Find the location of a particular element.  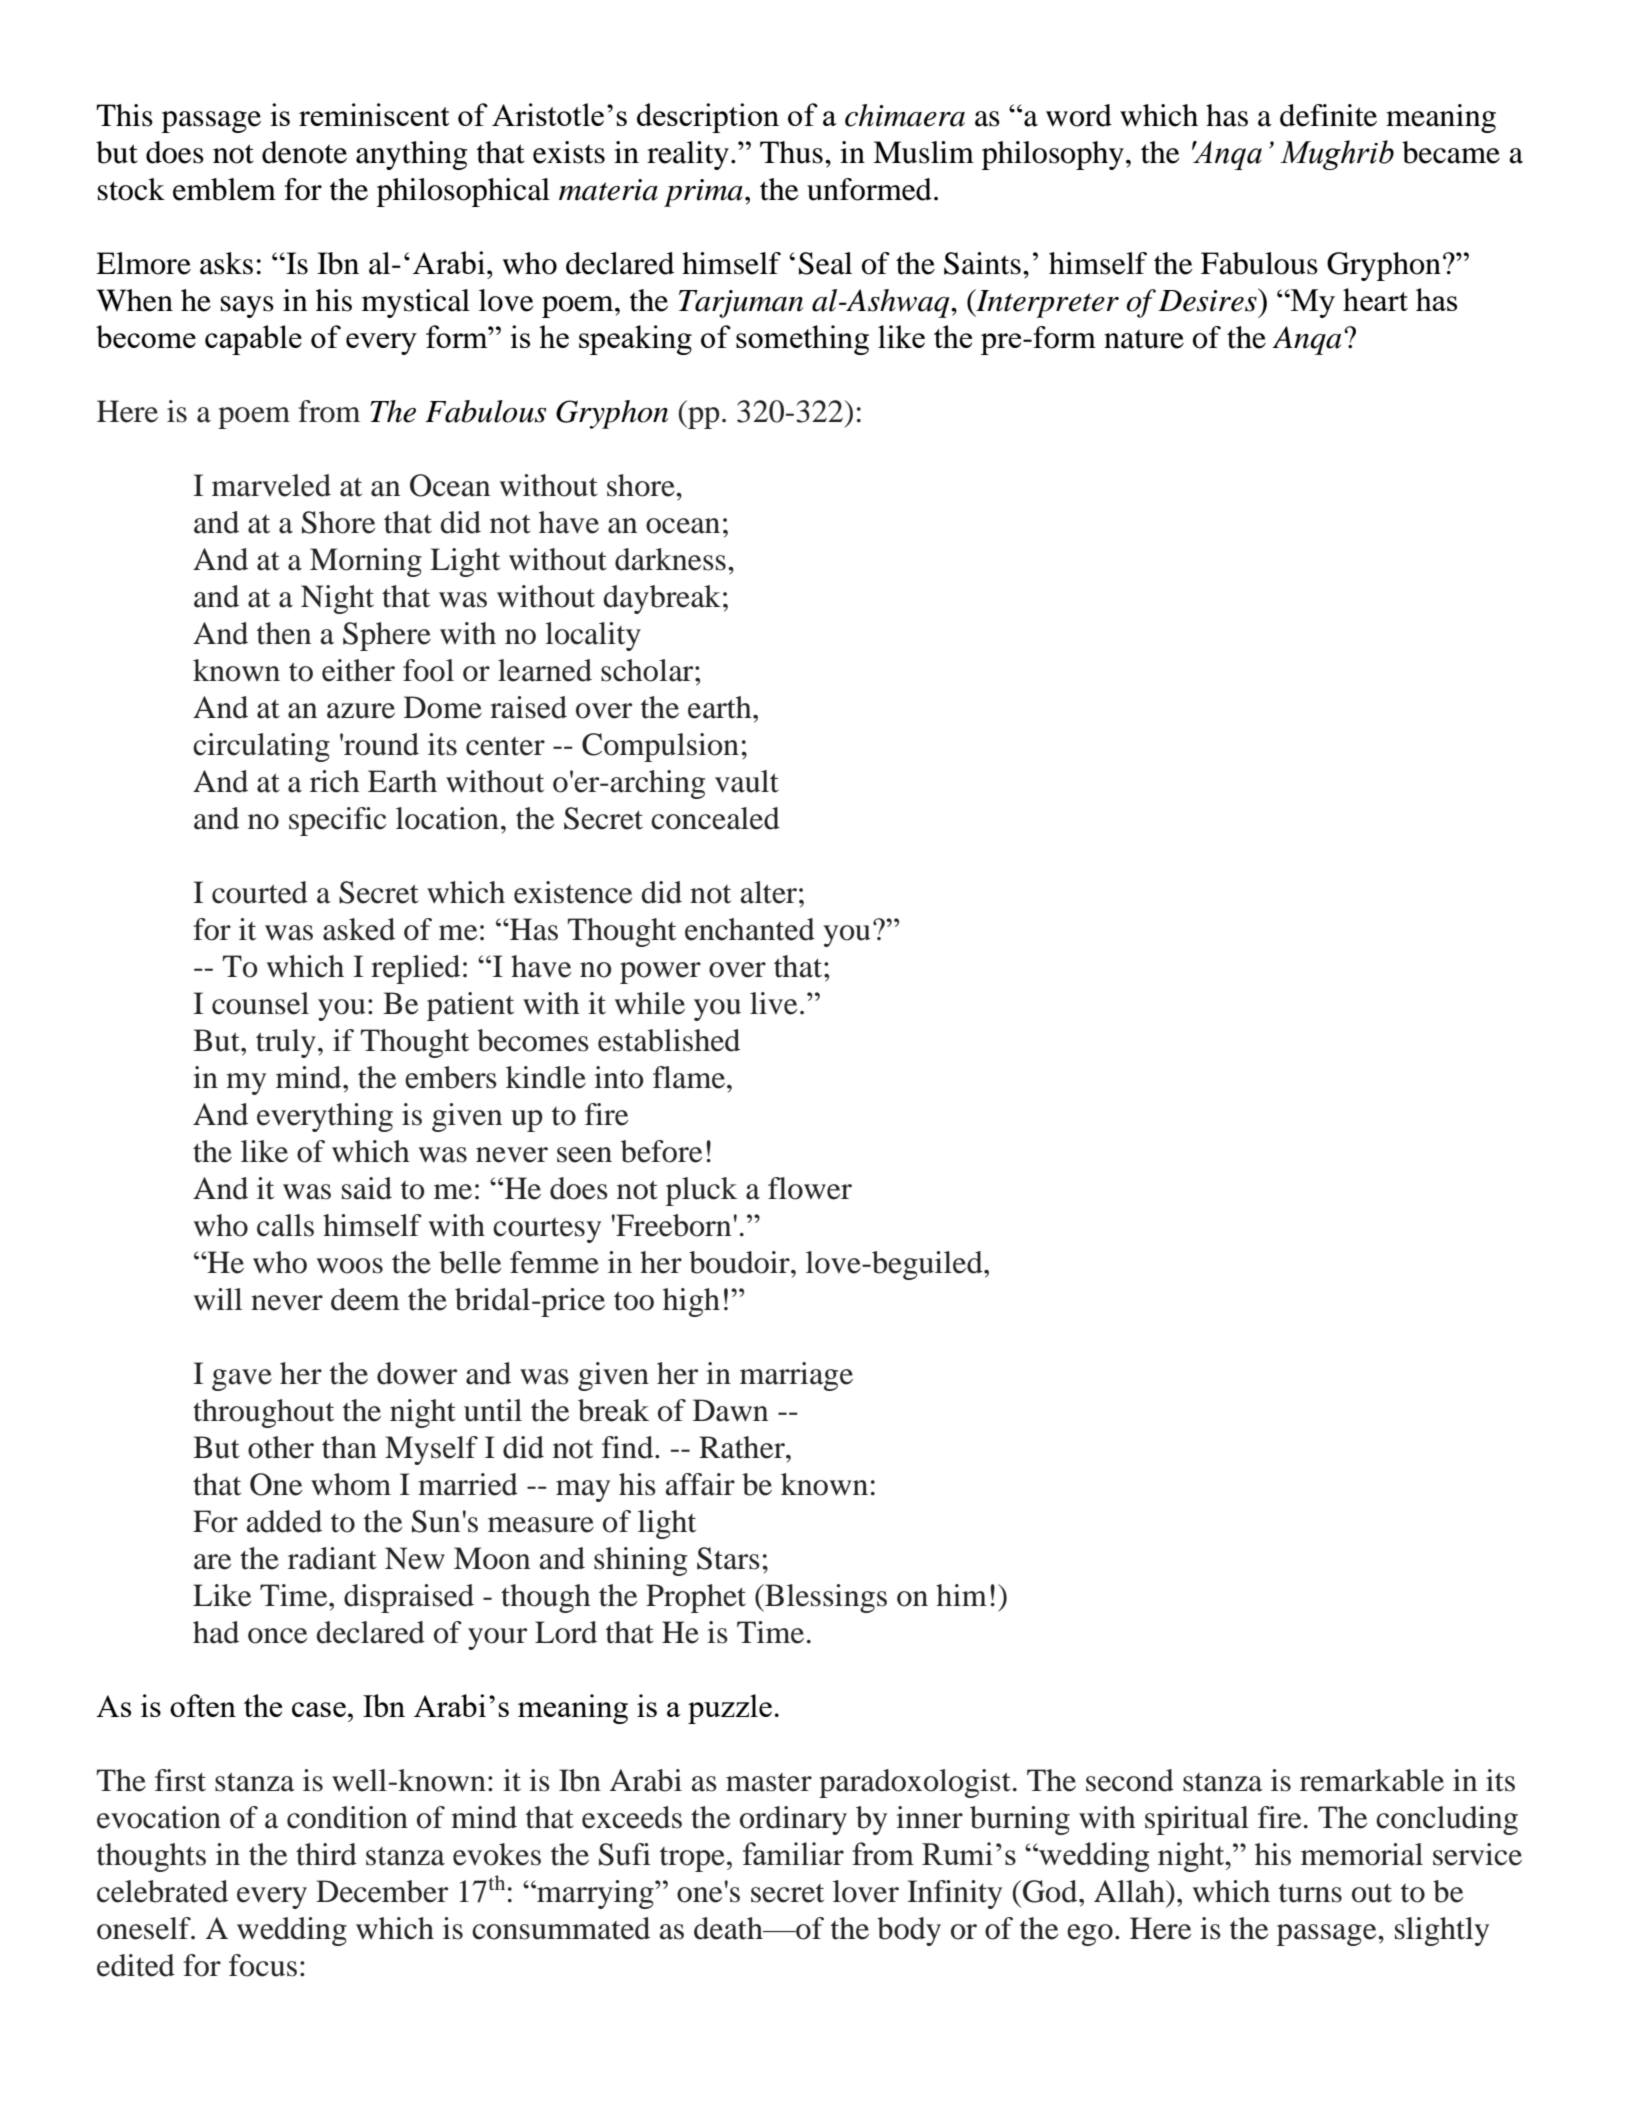

denote is located at coordinates (304, 152).
